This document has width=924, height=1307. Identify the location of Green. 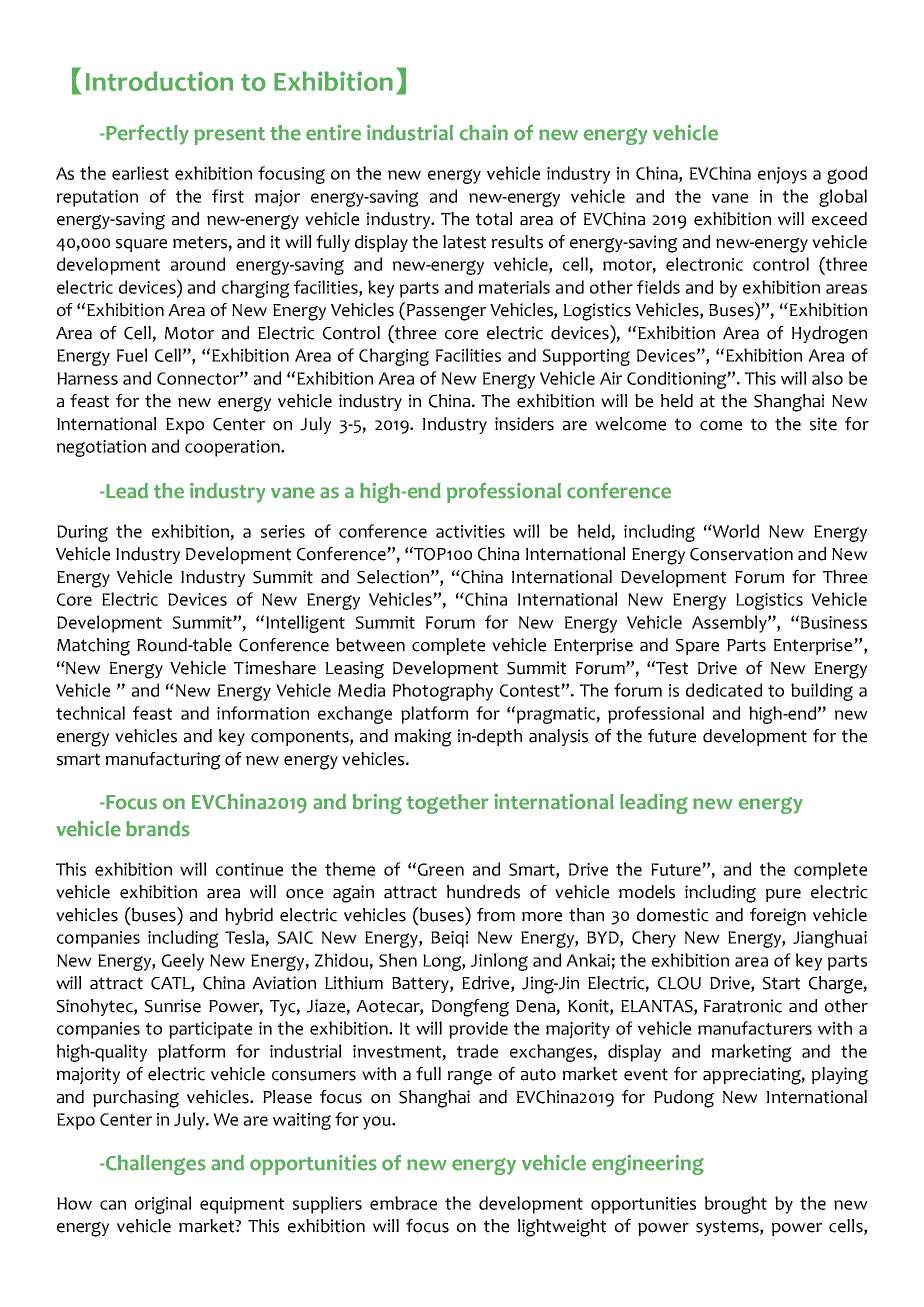
(441, 869).
